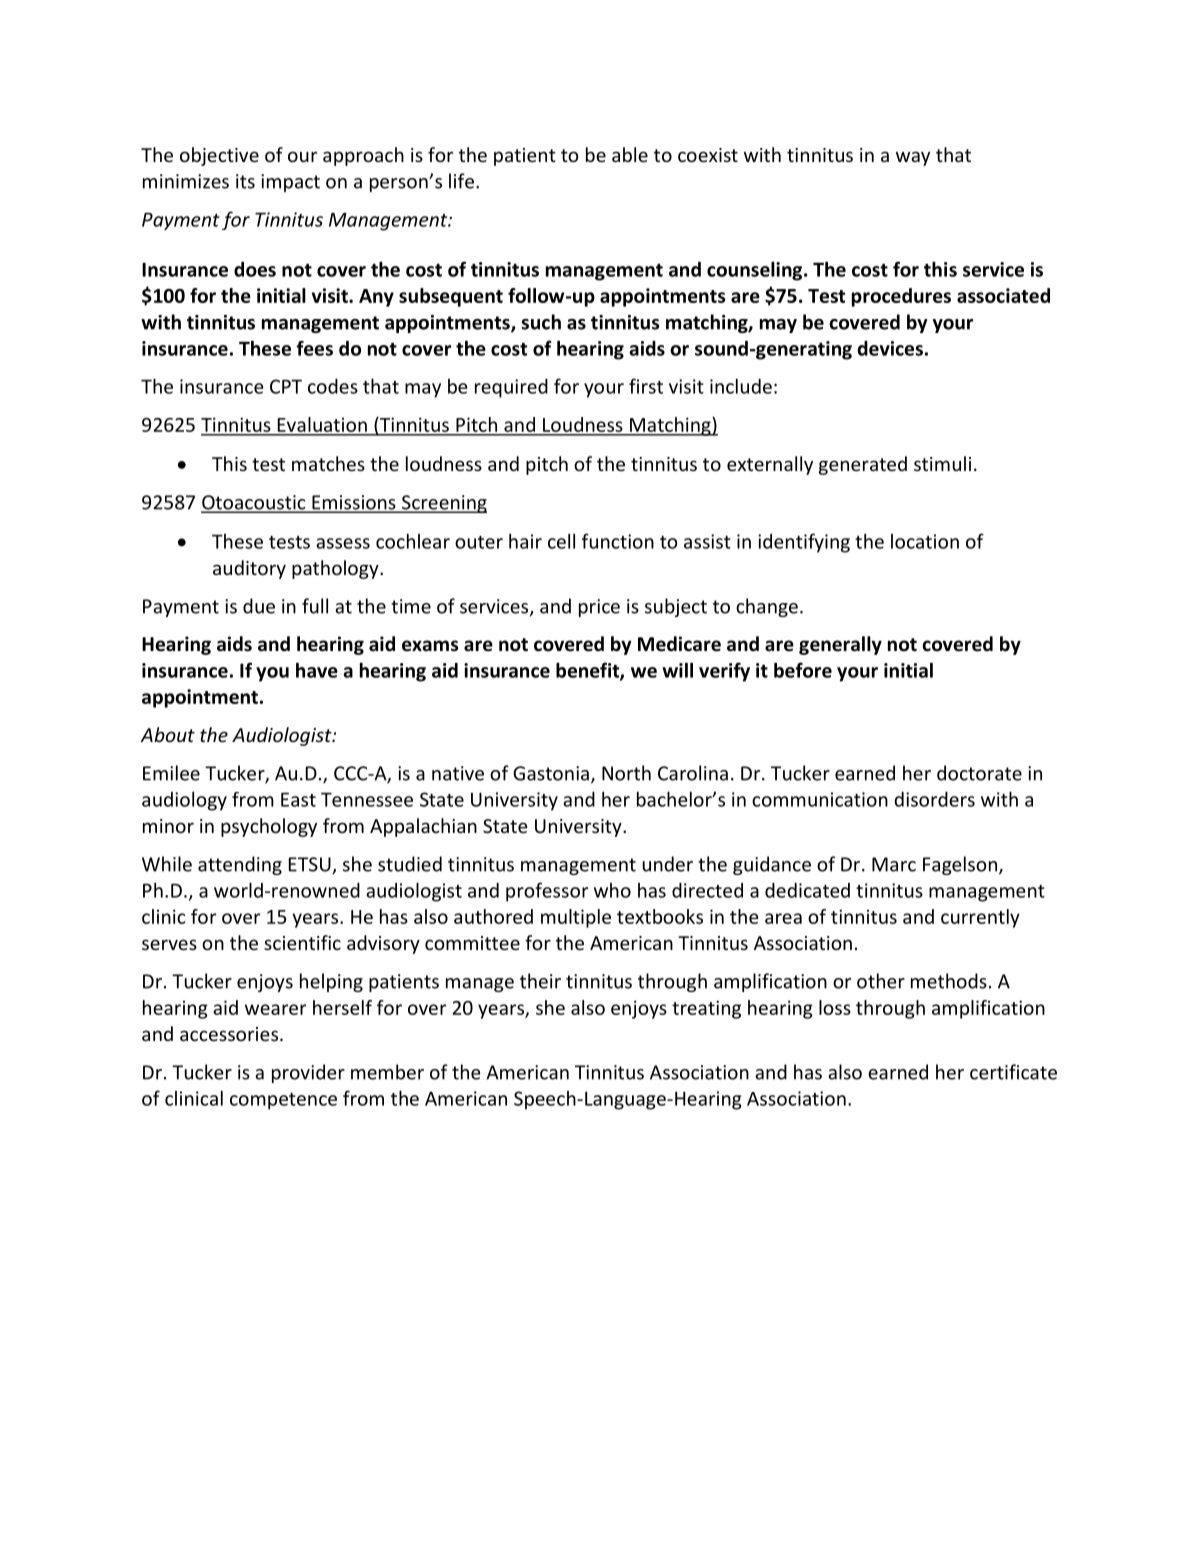 The width and height of the page is (1201, 1555). Describe the element at coordinates (630, 154) in the page. I see `able` at that location.
